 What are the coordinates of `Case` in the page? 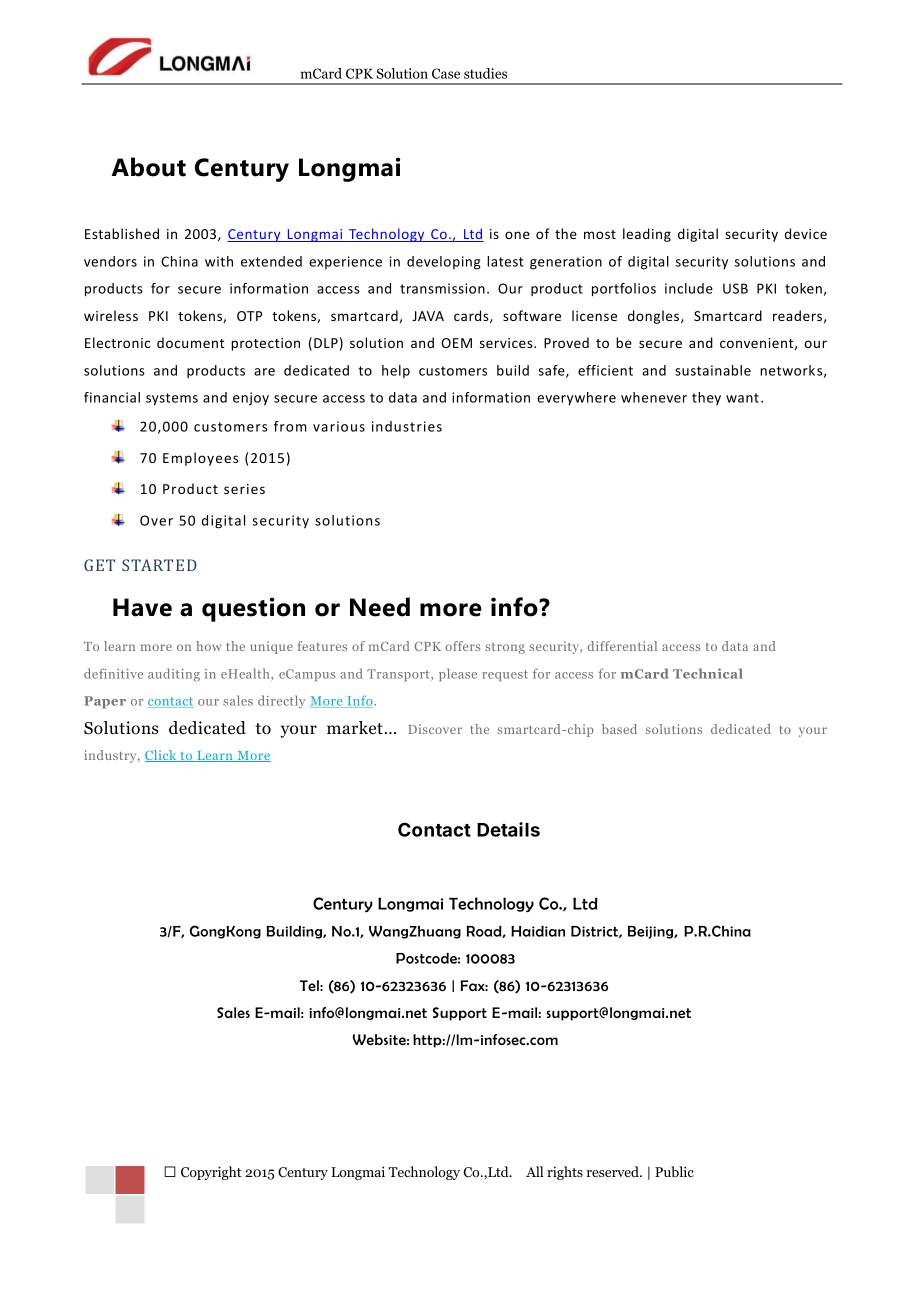 It's located at (446, 73).
